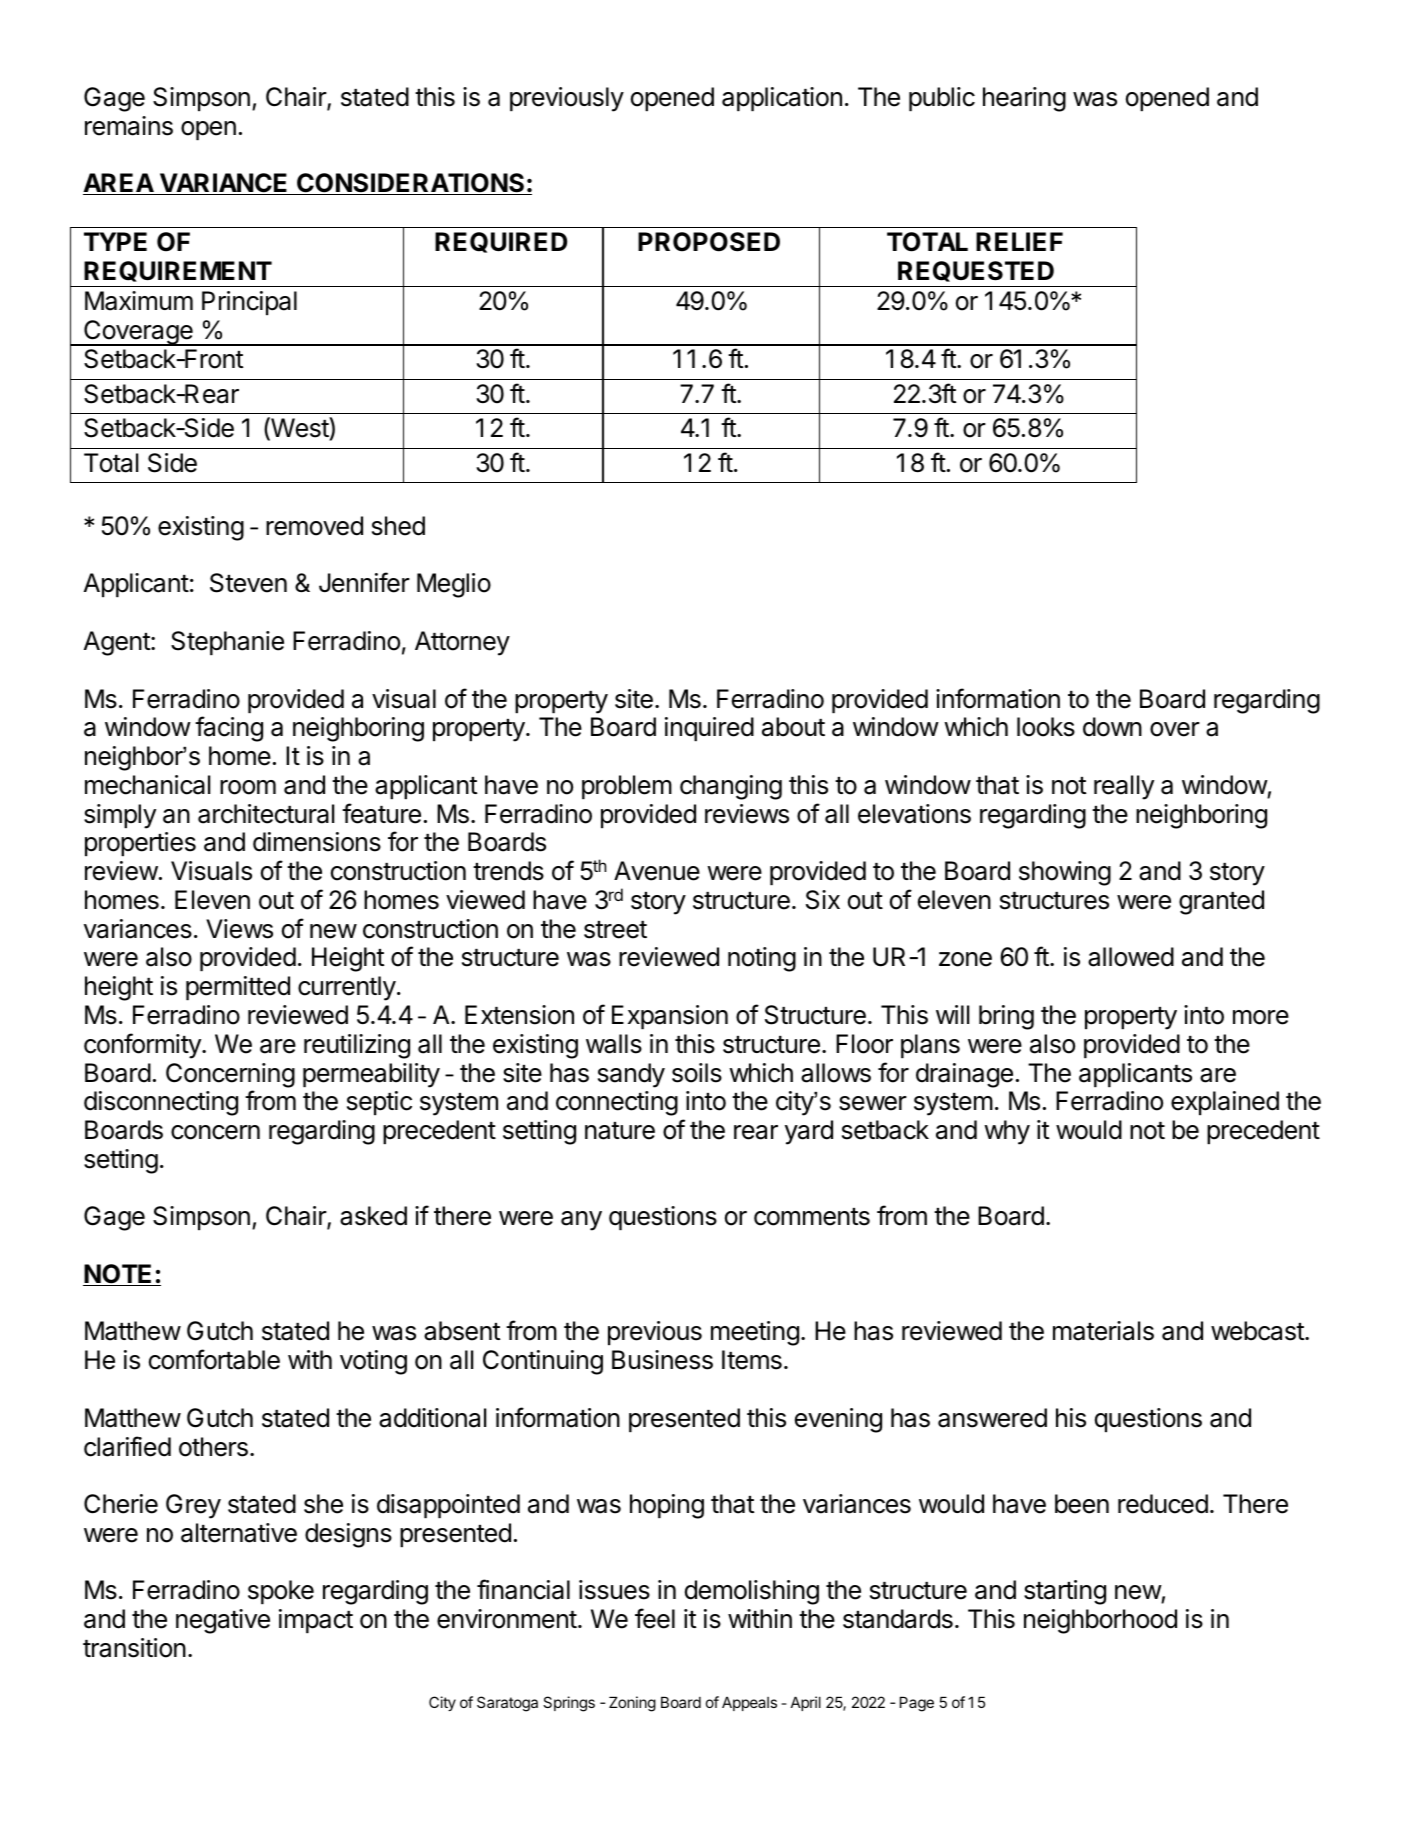 The width and height of the document is (1414, 1830). What do you see at coordinates (1007, 1132) in the document?
I see `why` at bounding box center [1007, 1132].
